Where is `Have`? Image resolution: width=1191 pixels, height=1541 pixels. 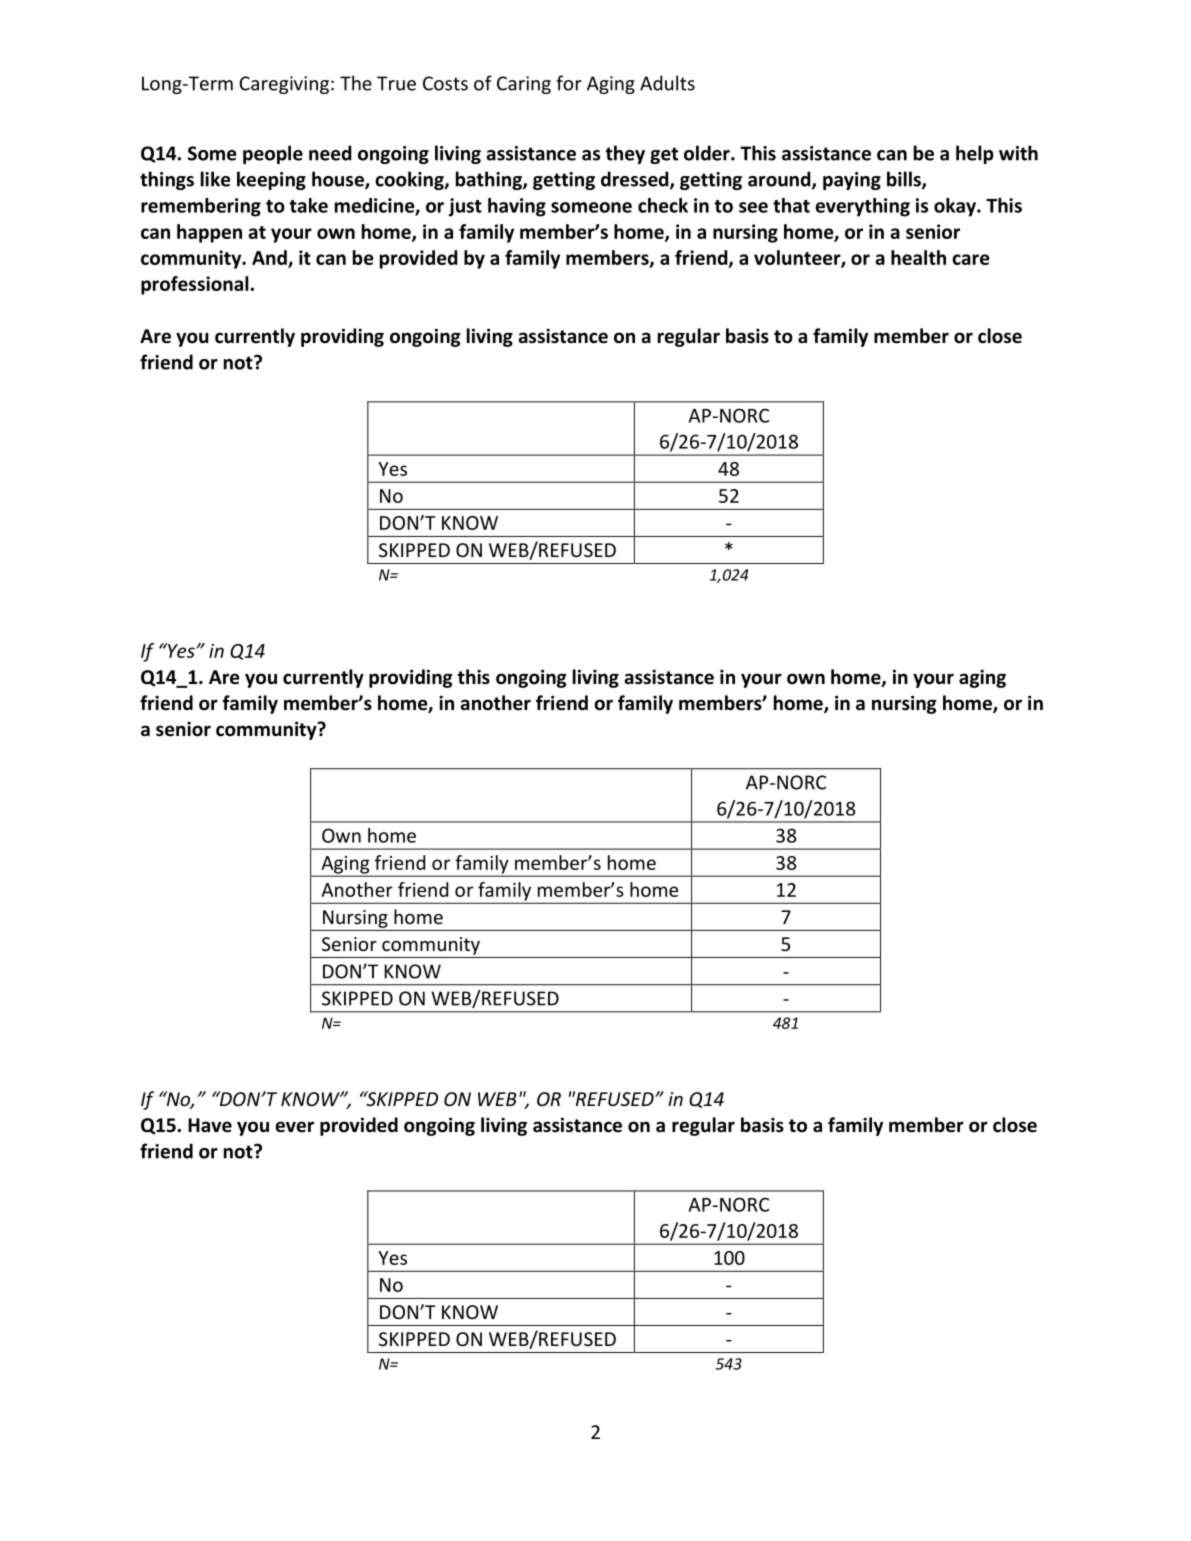
Have is located at coordinates (210, 1125).
